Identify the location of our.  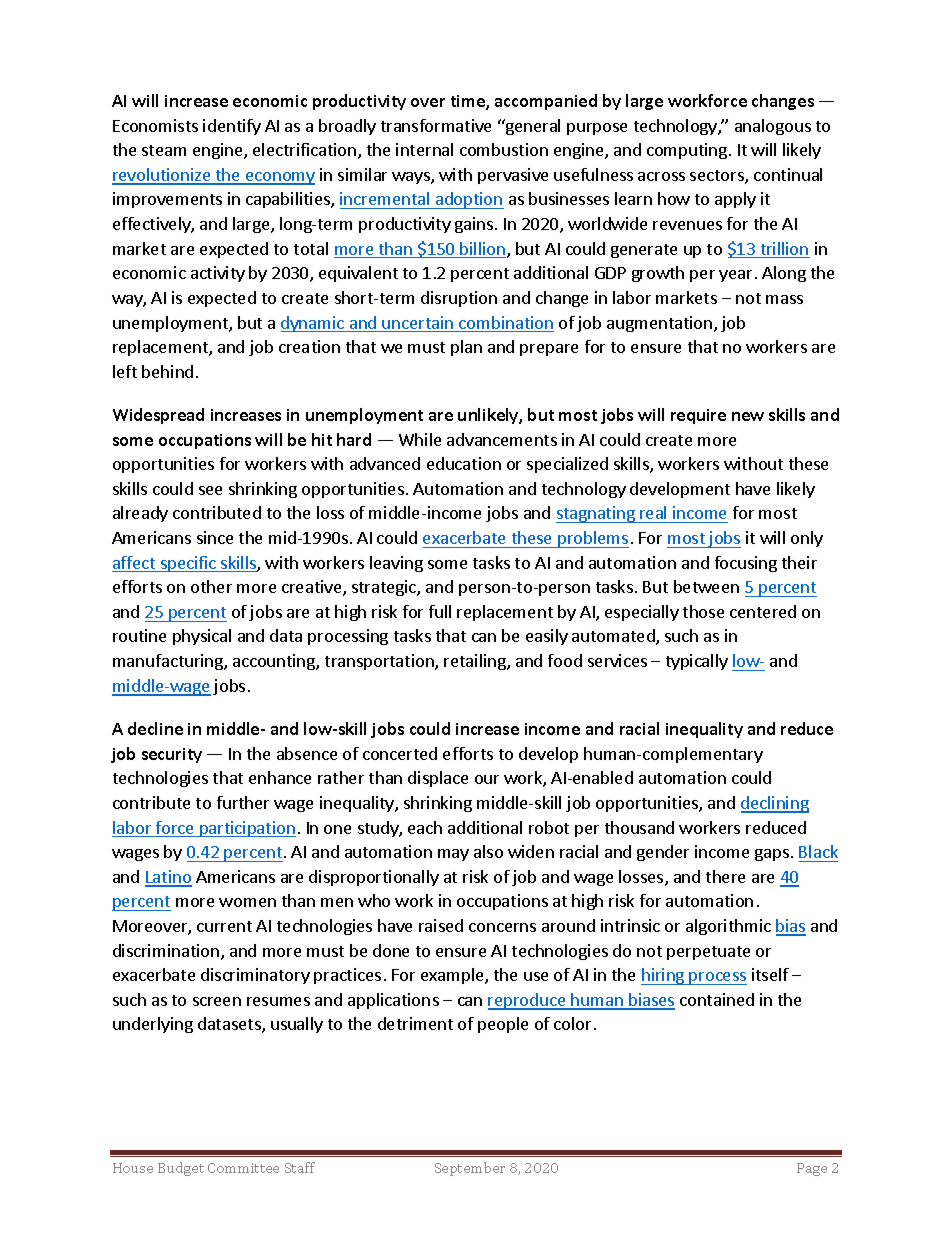
(487, 779).
